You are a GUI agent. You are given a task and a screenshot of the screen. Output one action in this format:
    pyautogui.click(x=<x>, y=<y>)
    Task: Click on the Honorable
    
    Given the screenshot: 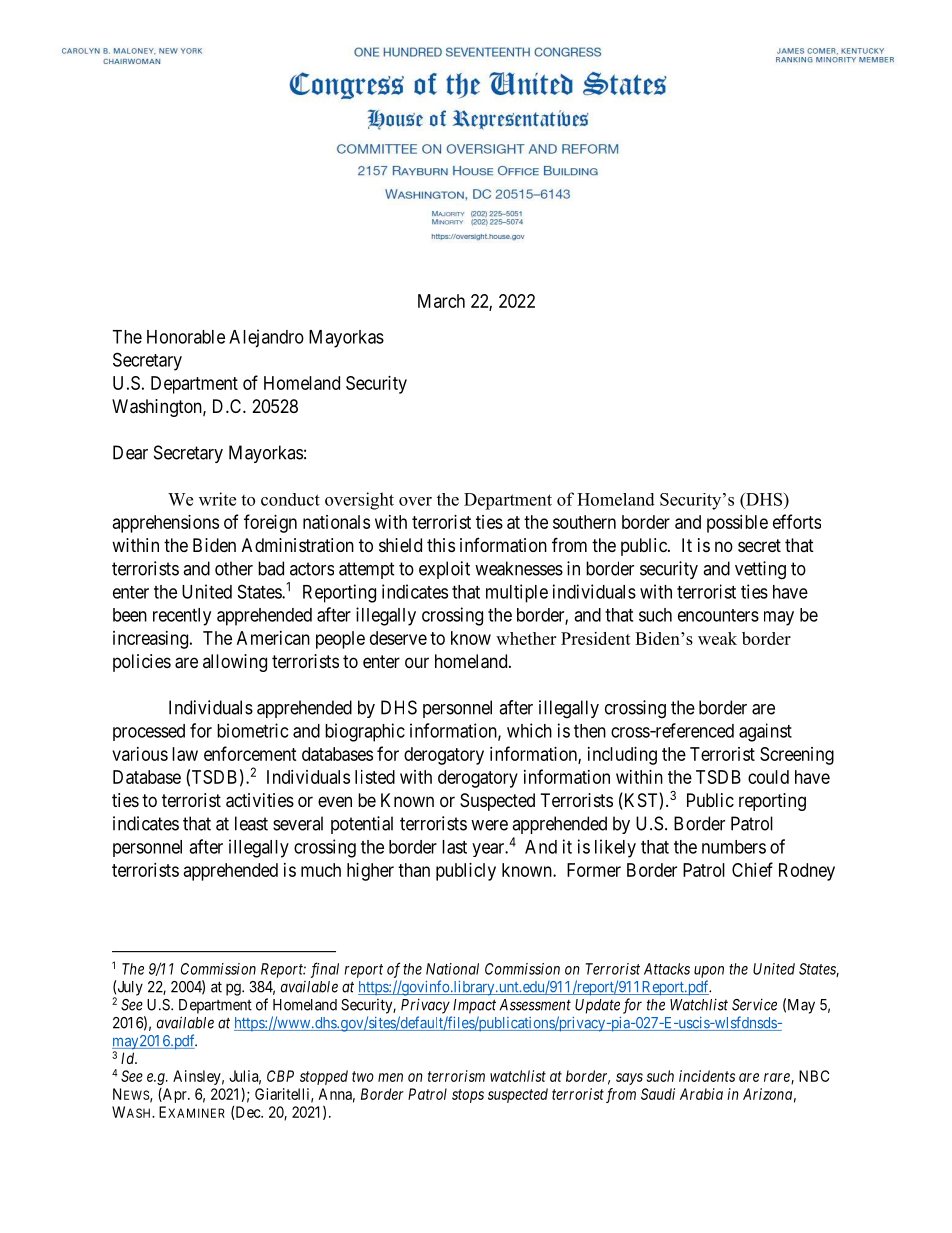 What is the action you would take?
    pyautogui.click(x=186, y=337)
